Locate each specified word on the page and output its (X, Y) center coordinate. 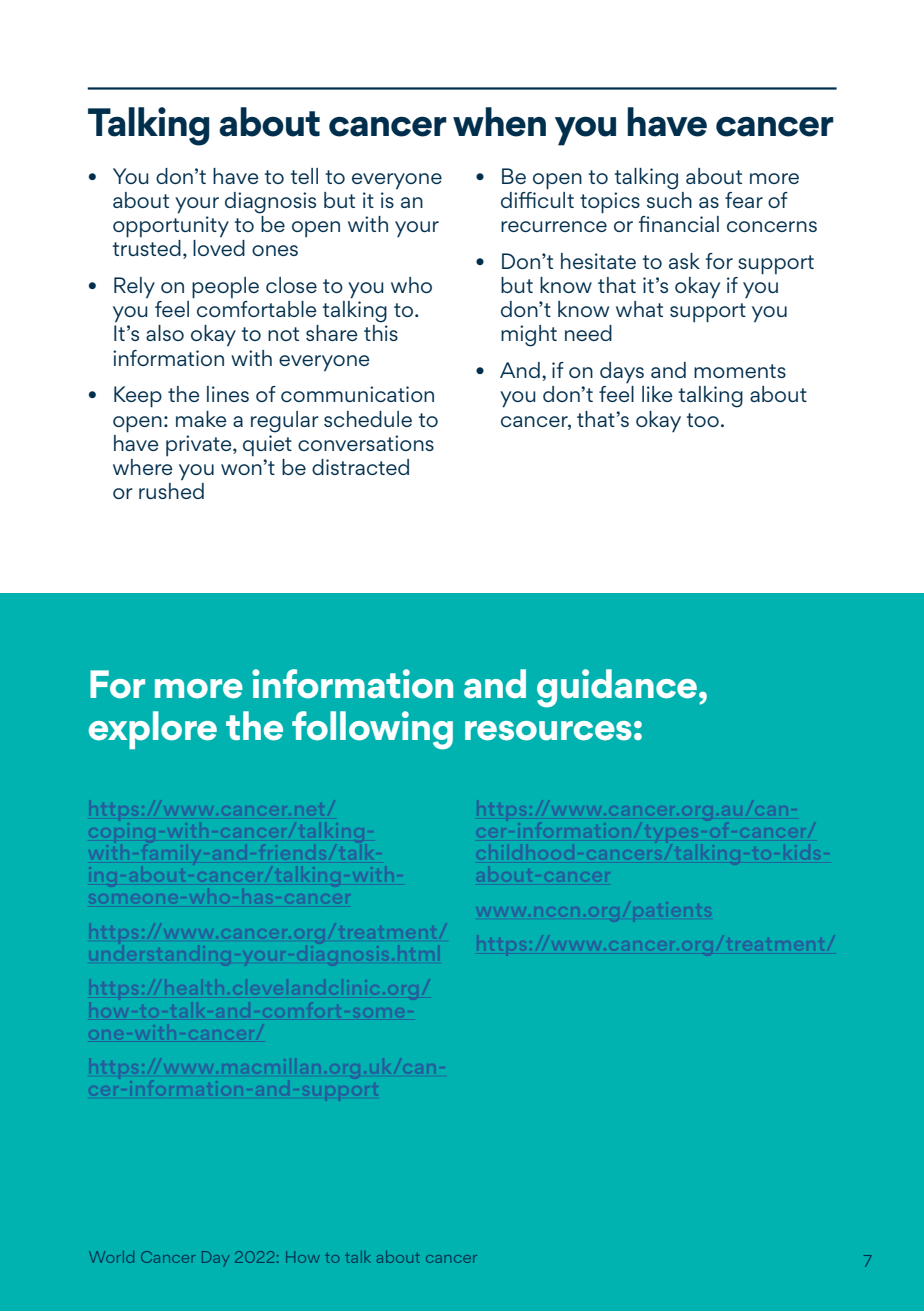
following (372, 730)
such (669, 198)
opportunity (171, 227)
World (111, 1257)
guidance (617, 688)
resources (548, 731)
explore (153, 730)
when (499, 122)
